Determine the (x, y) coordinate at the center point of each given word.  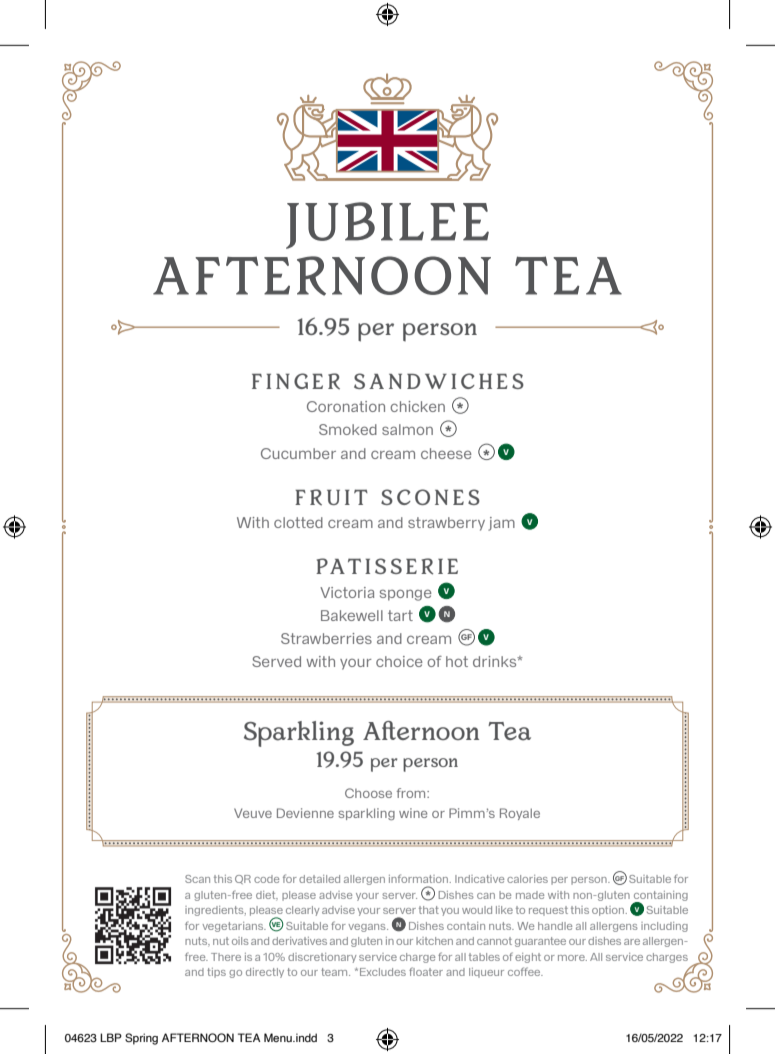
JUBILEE (387, 225)
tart (400, 615)
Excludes (383, 972)
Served (276, 661)
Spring (141, 1039)
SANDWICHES (439, 381)
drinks (496, 661)
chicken (417, 406)
